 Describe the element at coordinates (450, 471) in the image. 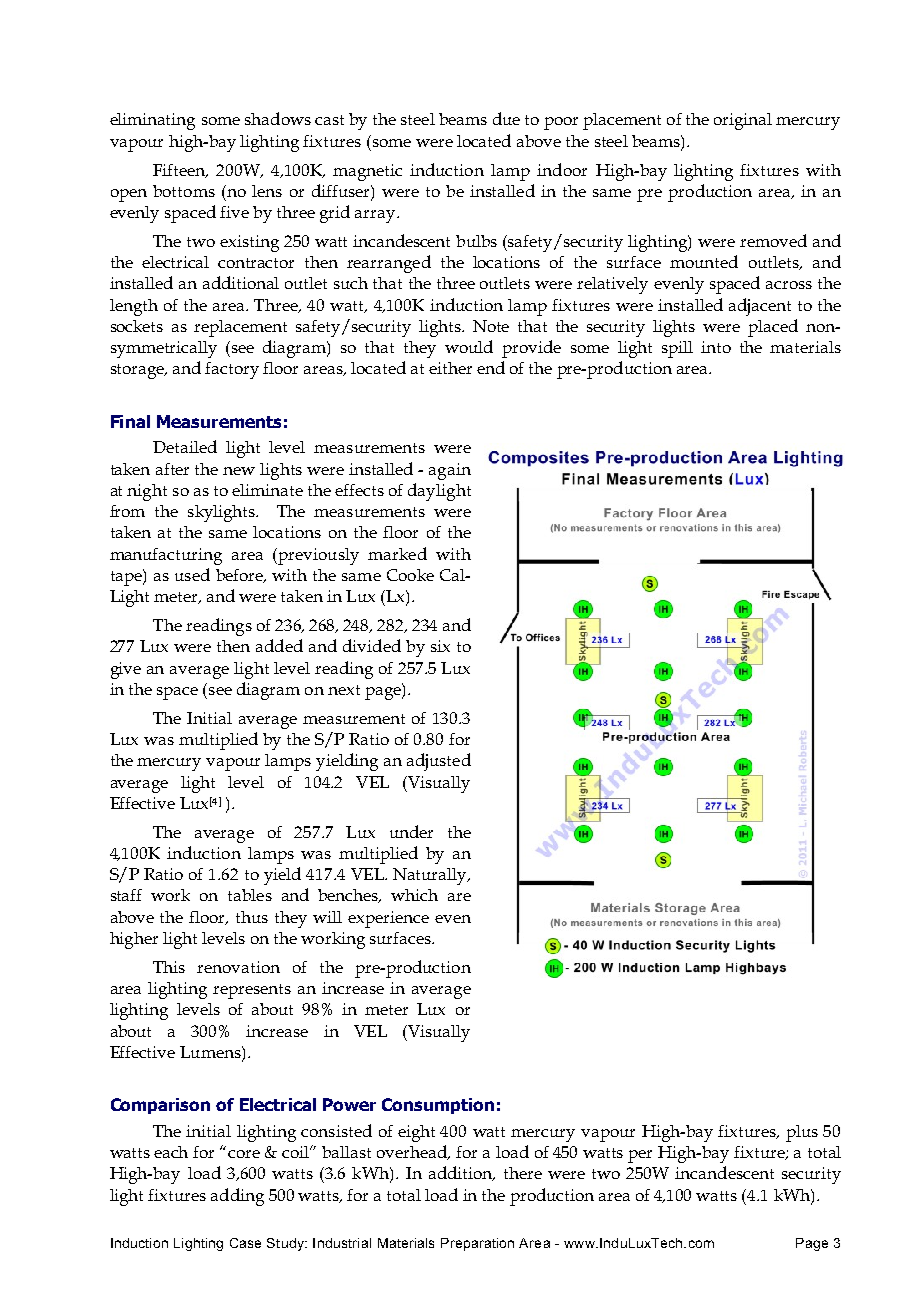

I see `again` at that location.
